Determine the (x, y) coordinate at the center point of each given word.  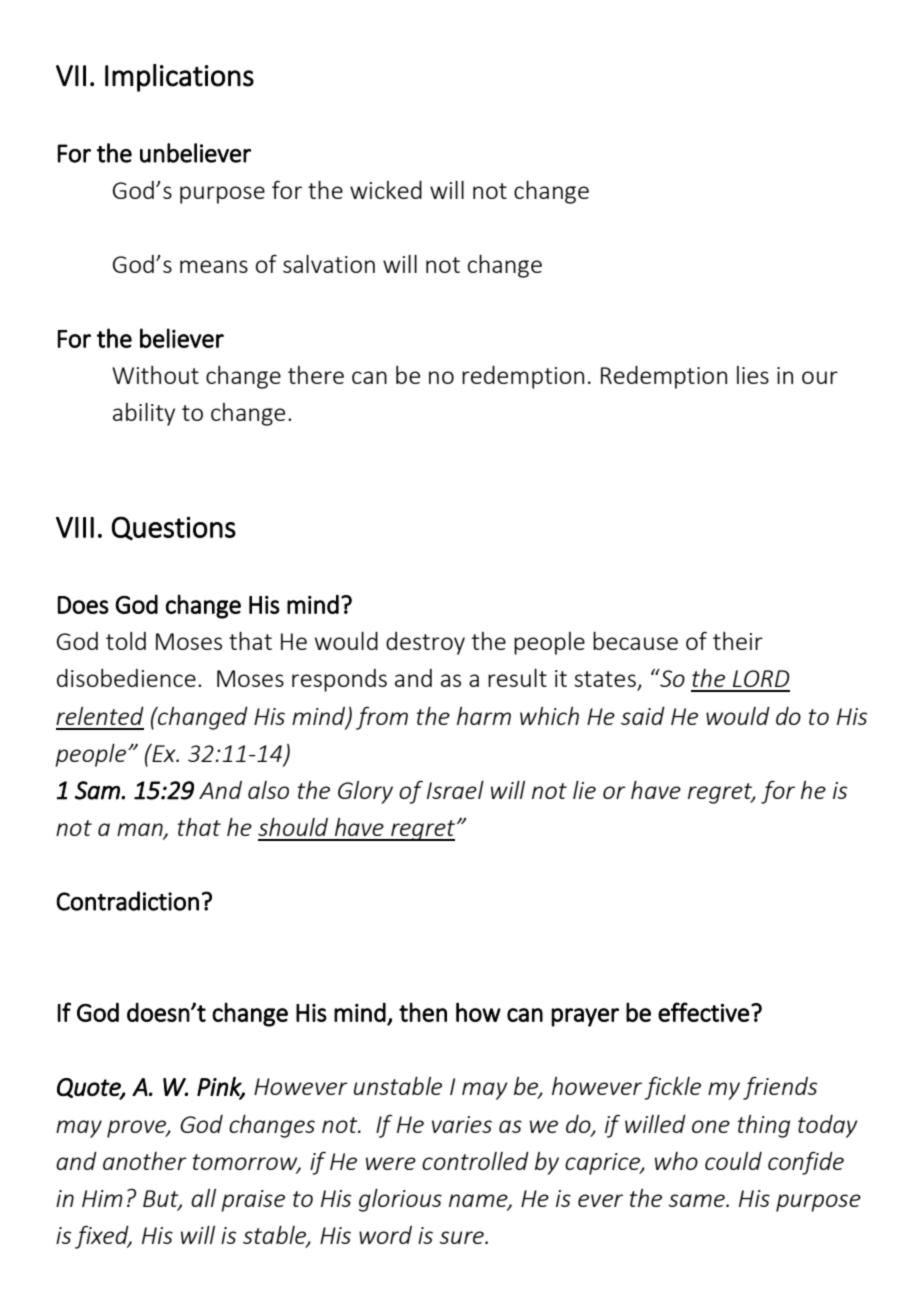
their (738, 641)
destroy (425, 643)
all (203, 1198)
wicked (386, 190)
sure (462, 1237)
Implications (179, 78)
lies (753, 375)
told (126, 641)
